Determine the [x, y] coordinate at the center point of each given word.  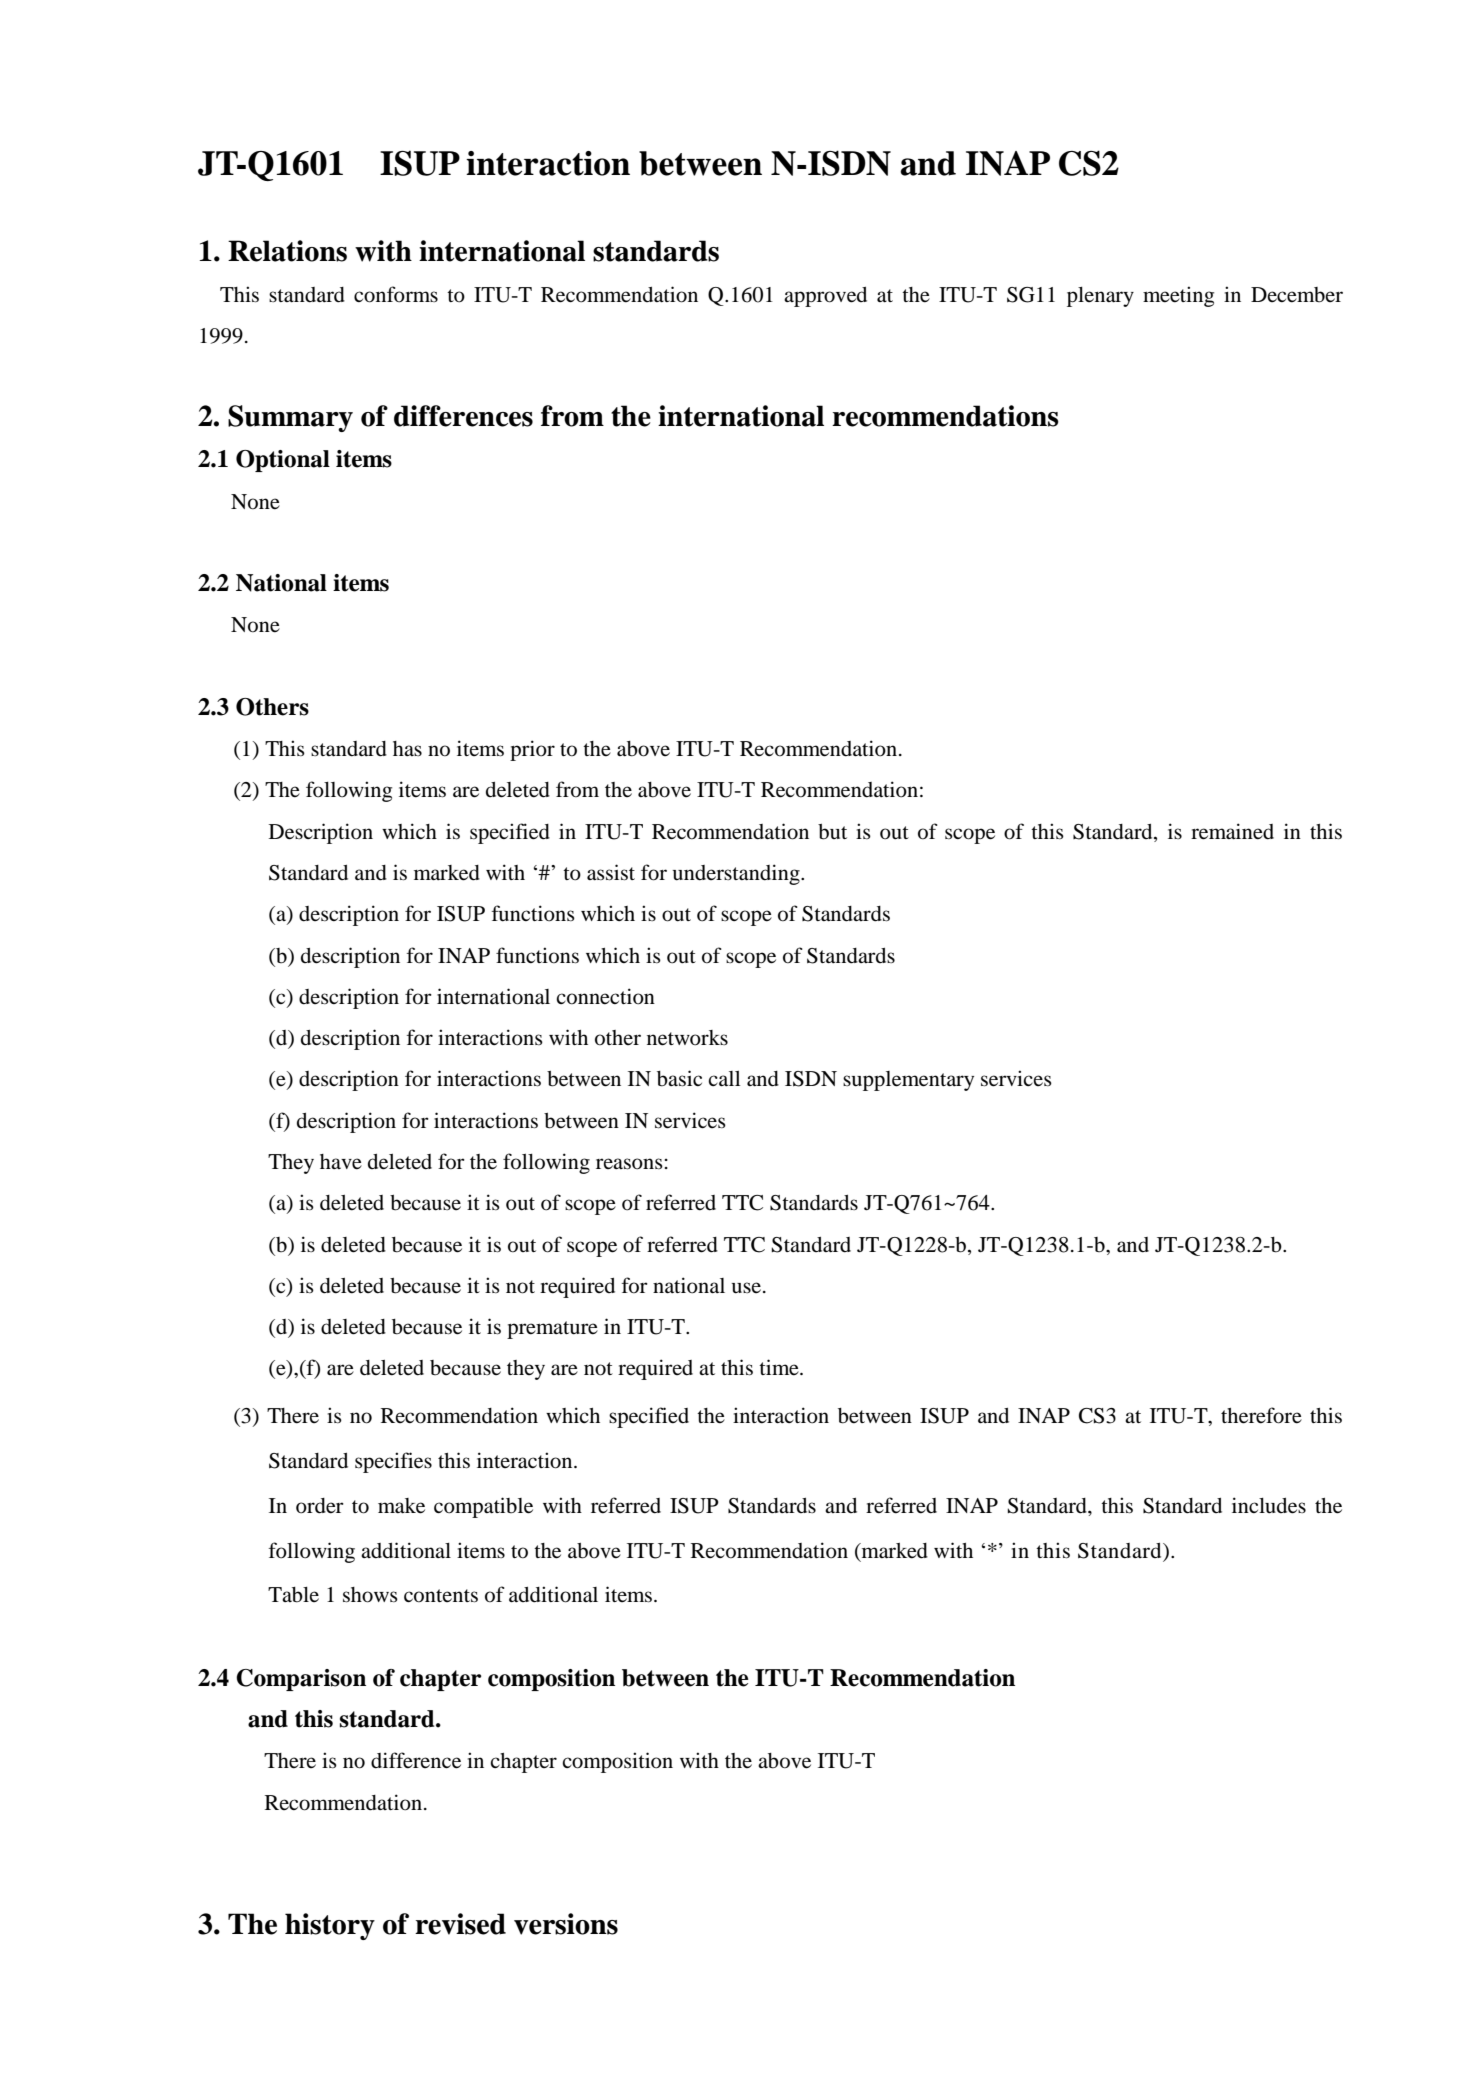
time [780, 1367]
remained [1232, 831]
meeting [1178, 296]
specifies [393, 1462]
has [407, 748]
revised [460, 1924]
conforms [396, 294]
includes [1269, 1505]
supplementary [908, 1081]
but [832, 832]
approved [825, 297]
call [724, 1078]
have [341, 1162]
